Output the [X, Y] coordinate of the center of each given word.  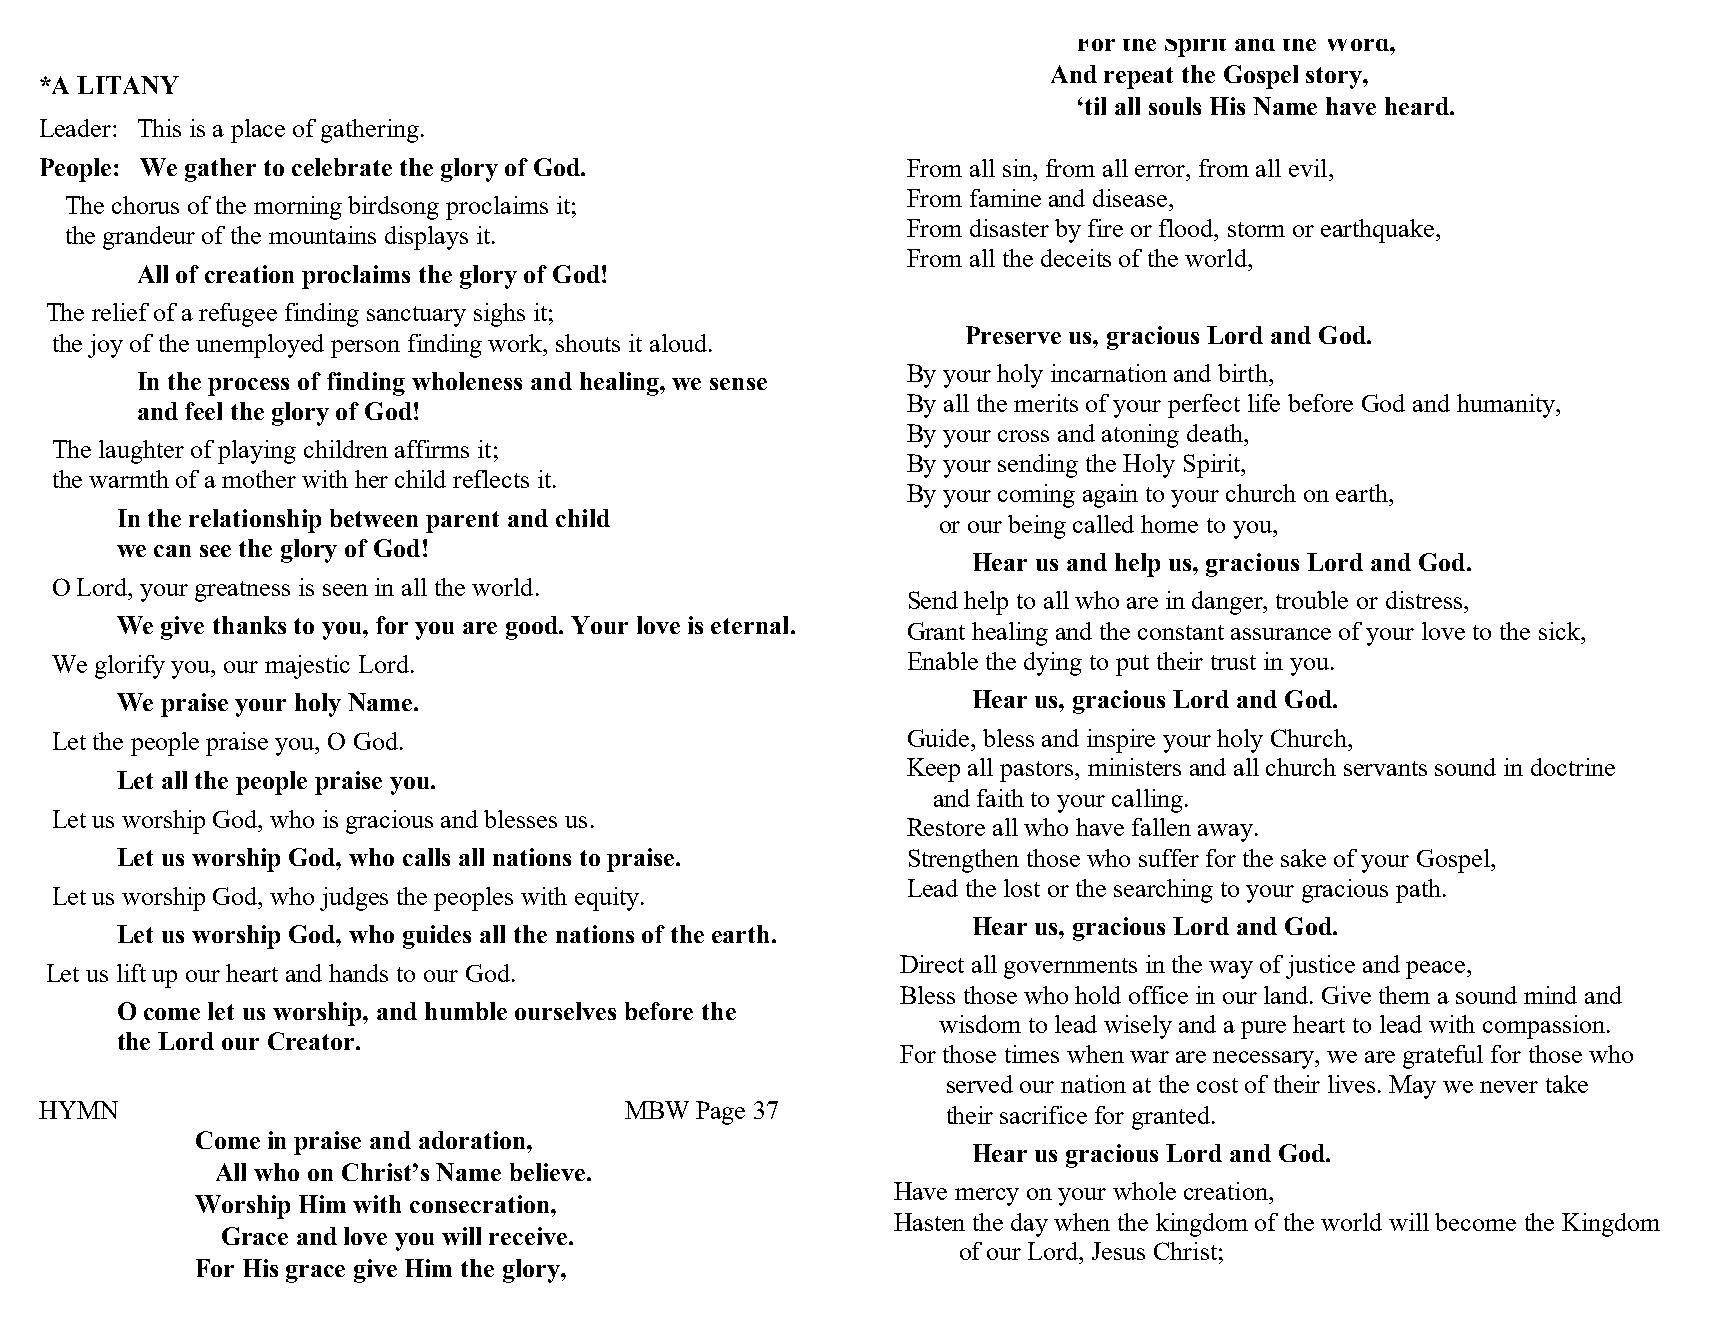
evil [1309, 168]
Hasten [929, 1222]
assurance [1281, 634]
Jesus [1118, 1251]
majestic [307, 667]
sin [1019, 168]
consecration [481, 1204]
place [258, 131]
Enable [943, 661]
